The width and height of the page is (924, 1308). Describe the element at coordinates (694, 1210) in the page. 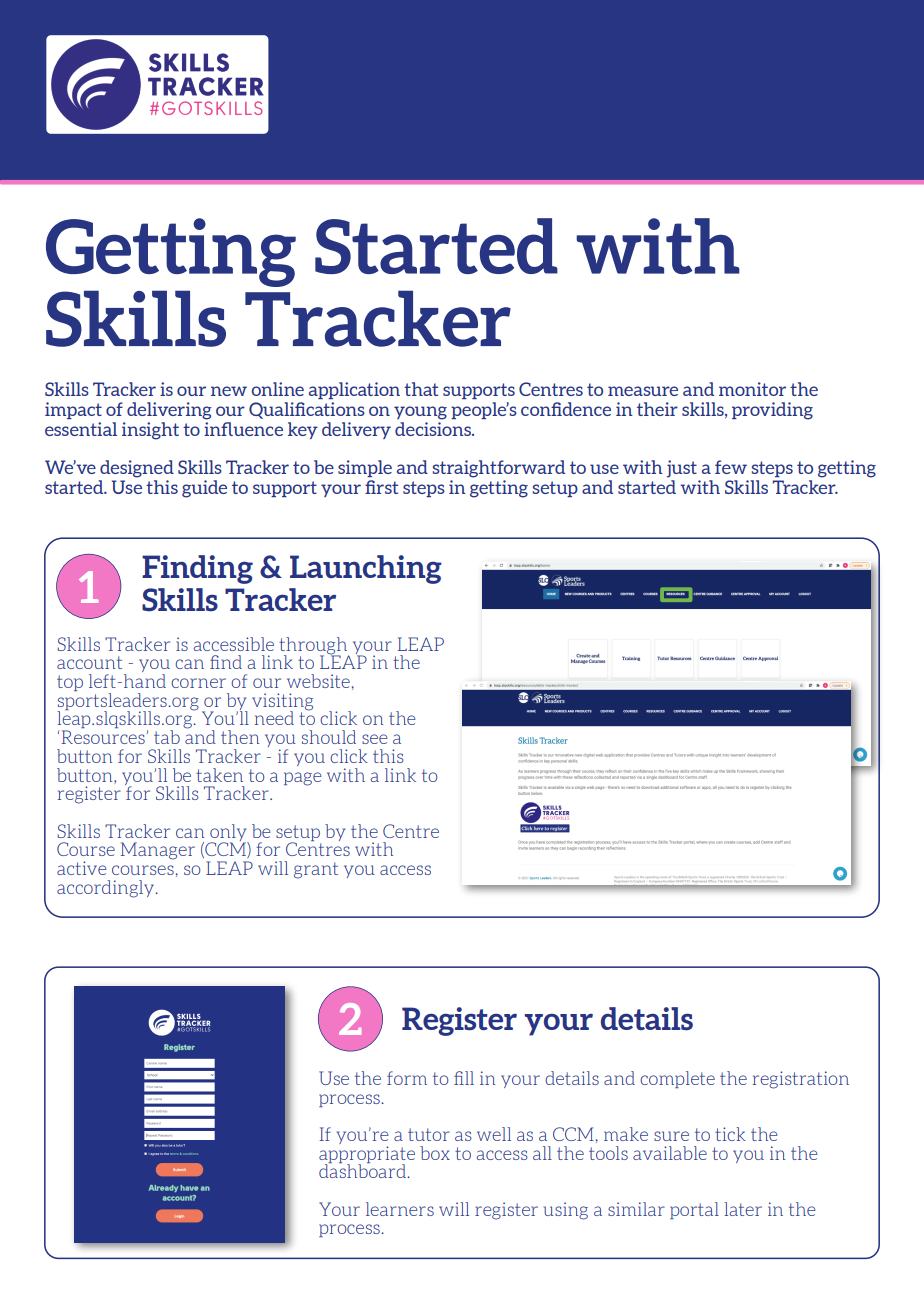

I see `portal` at that location.
